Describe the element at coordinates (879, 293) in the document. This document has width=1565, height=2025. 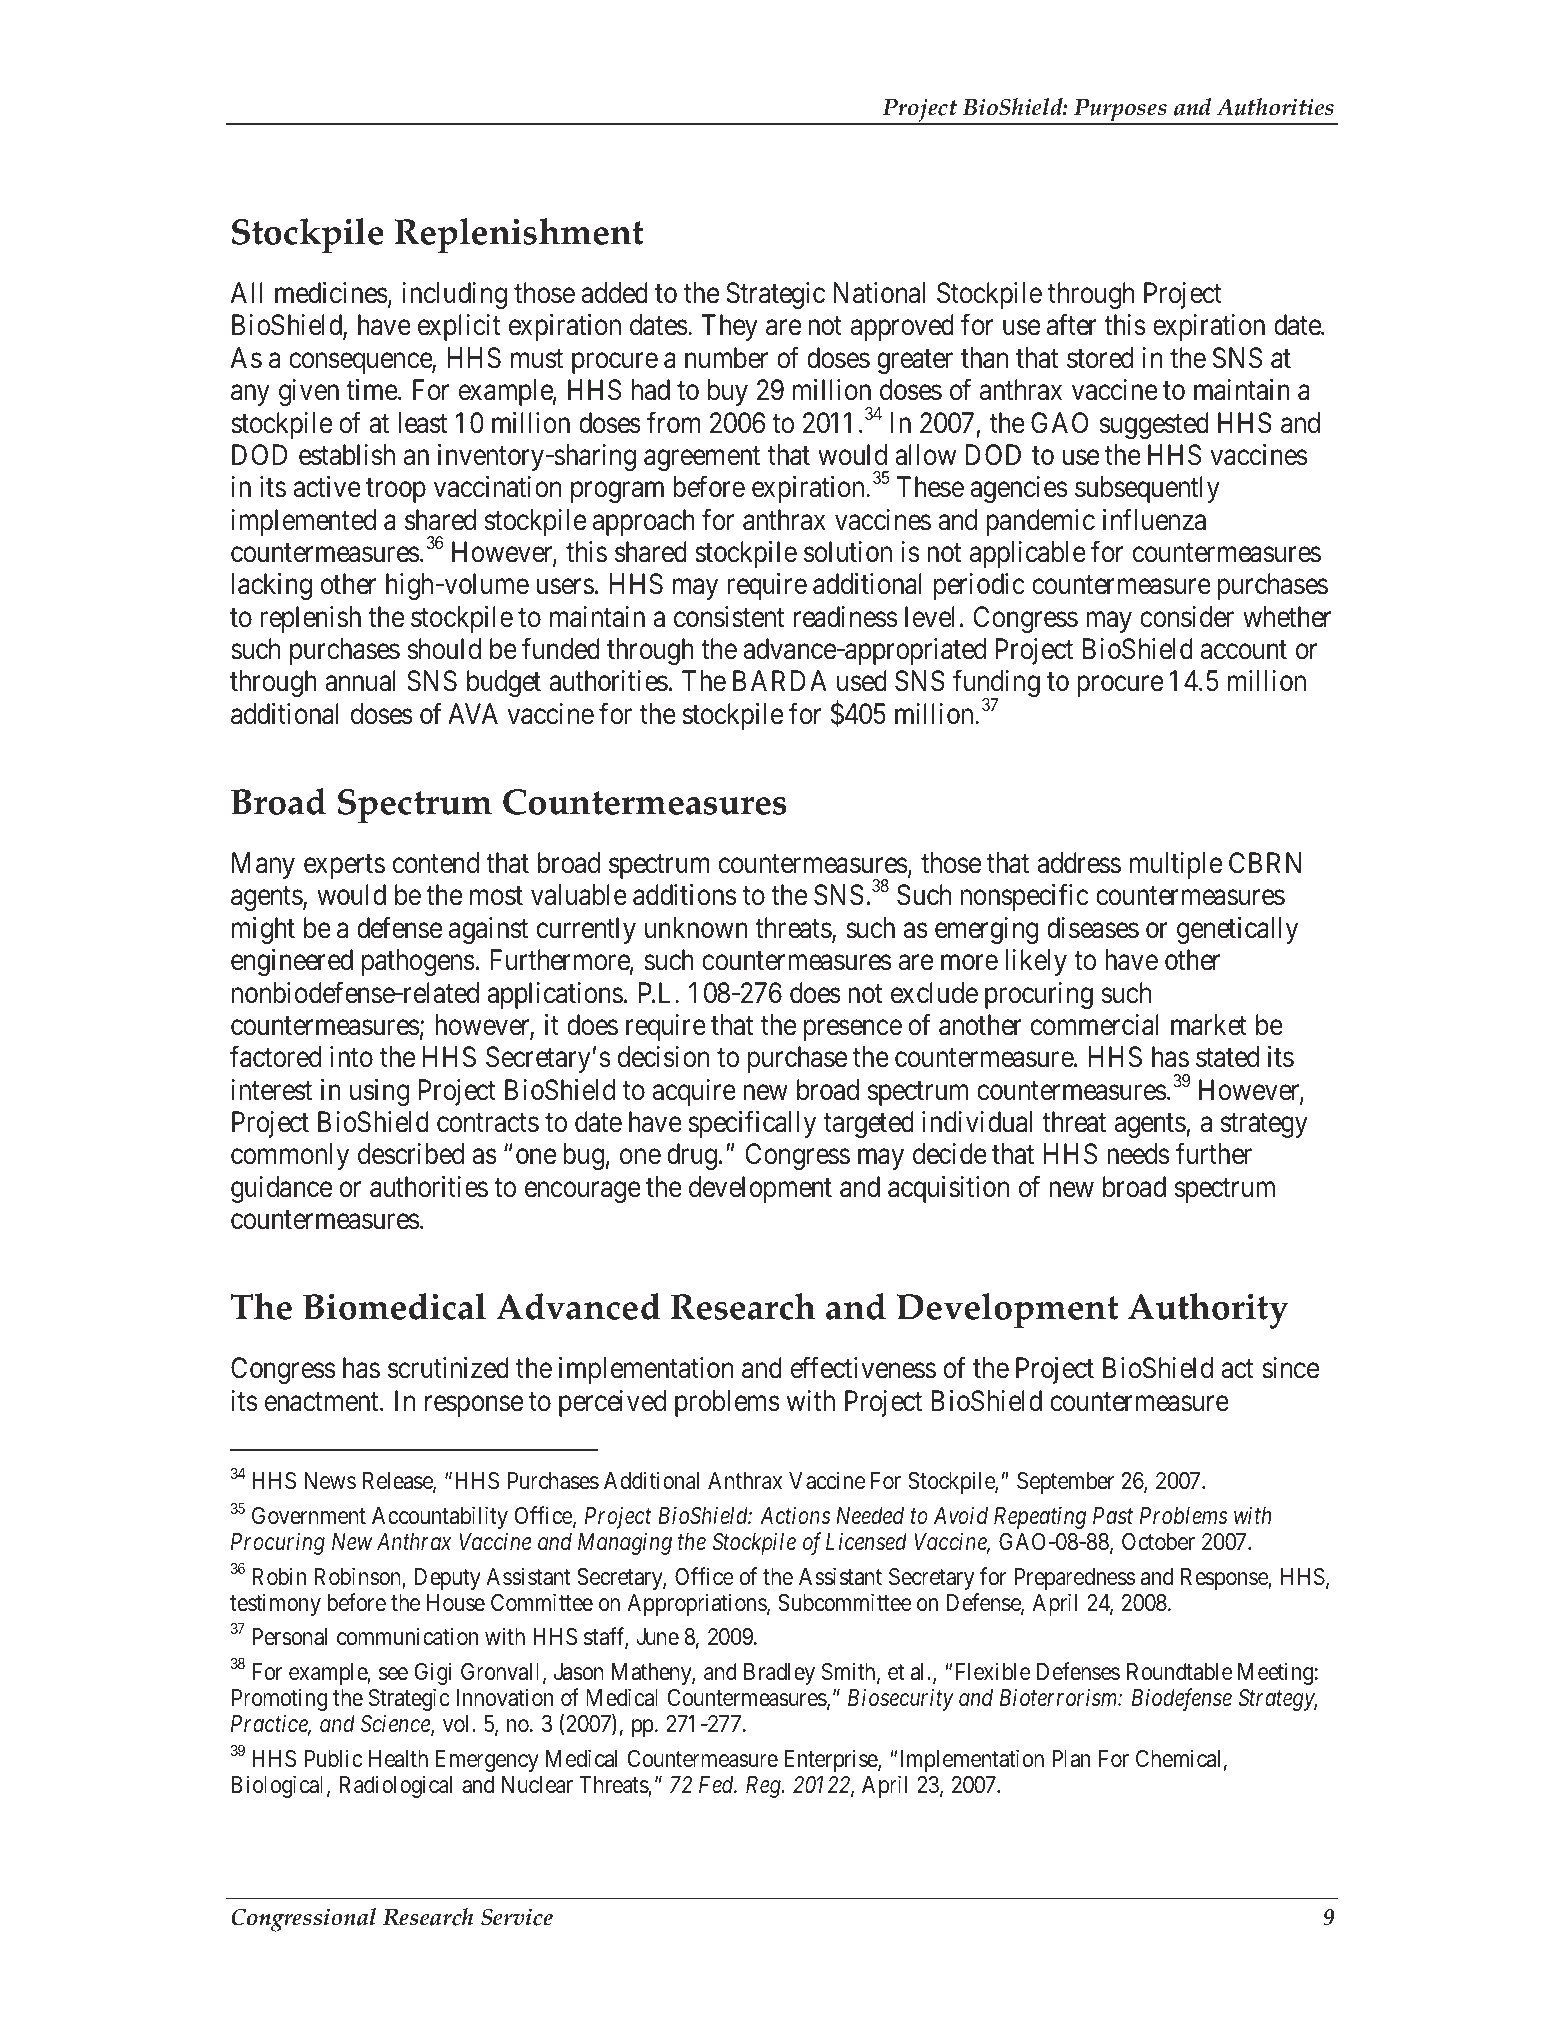
I see `National` at that location.
